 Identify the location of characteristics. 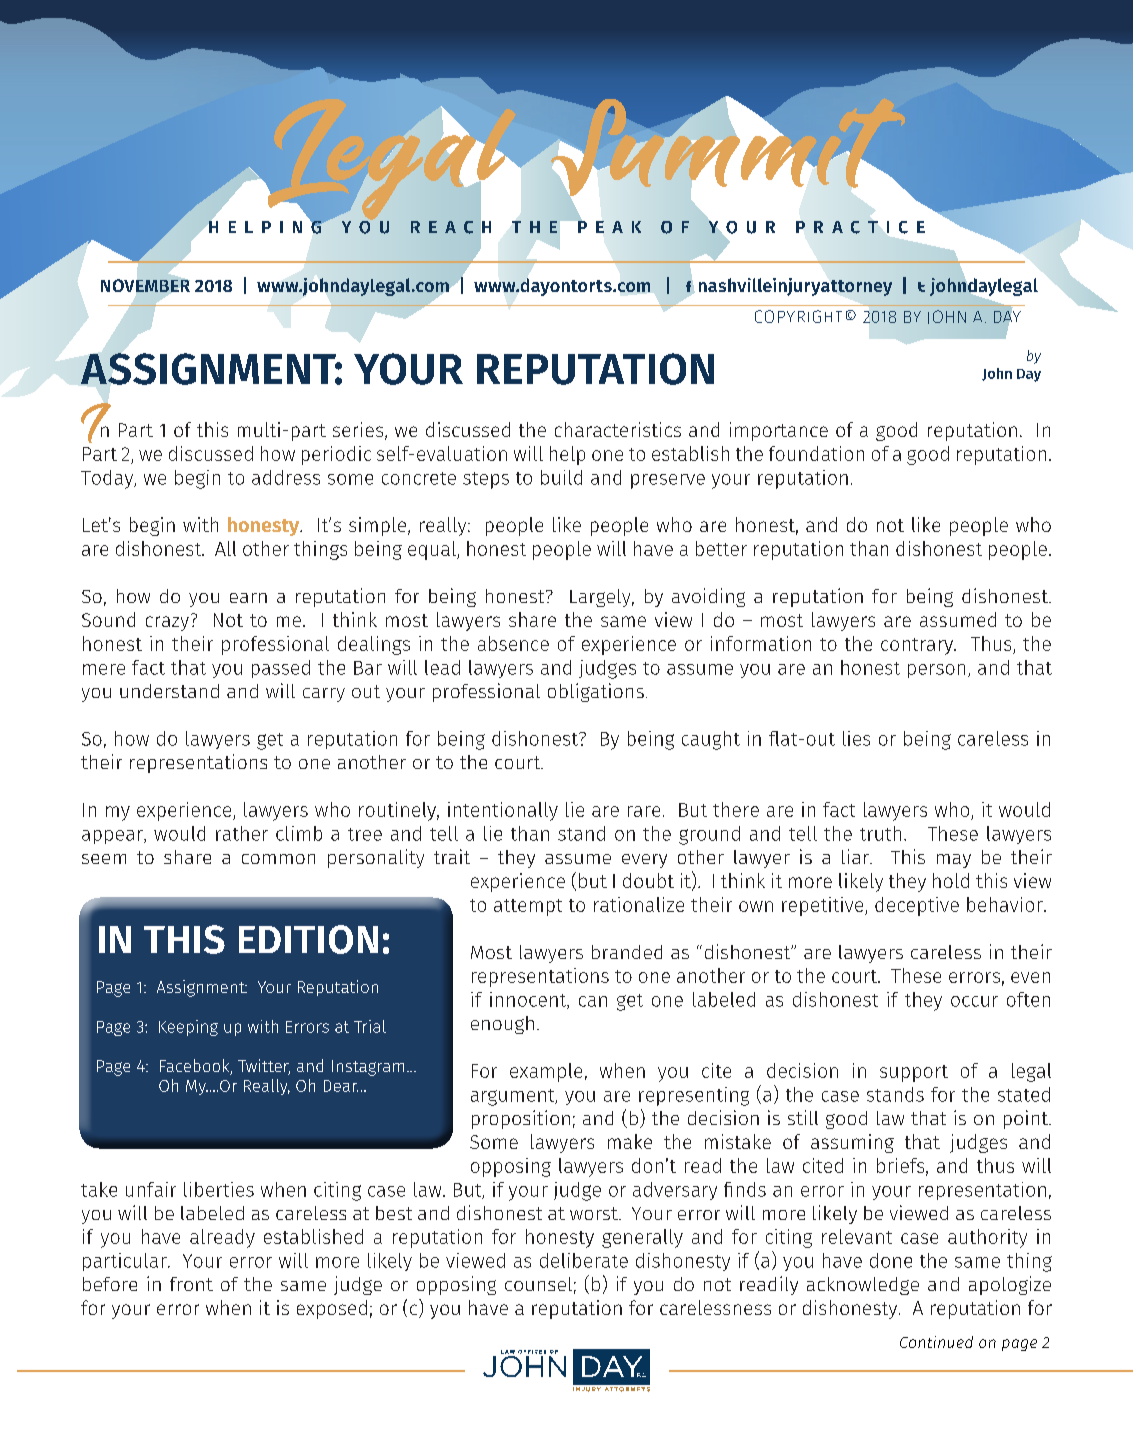
(618, 429).
